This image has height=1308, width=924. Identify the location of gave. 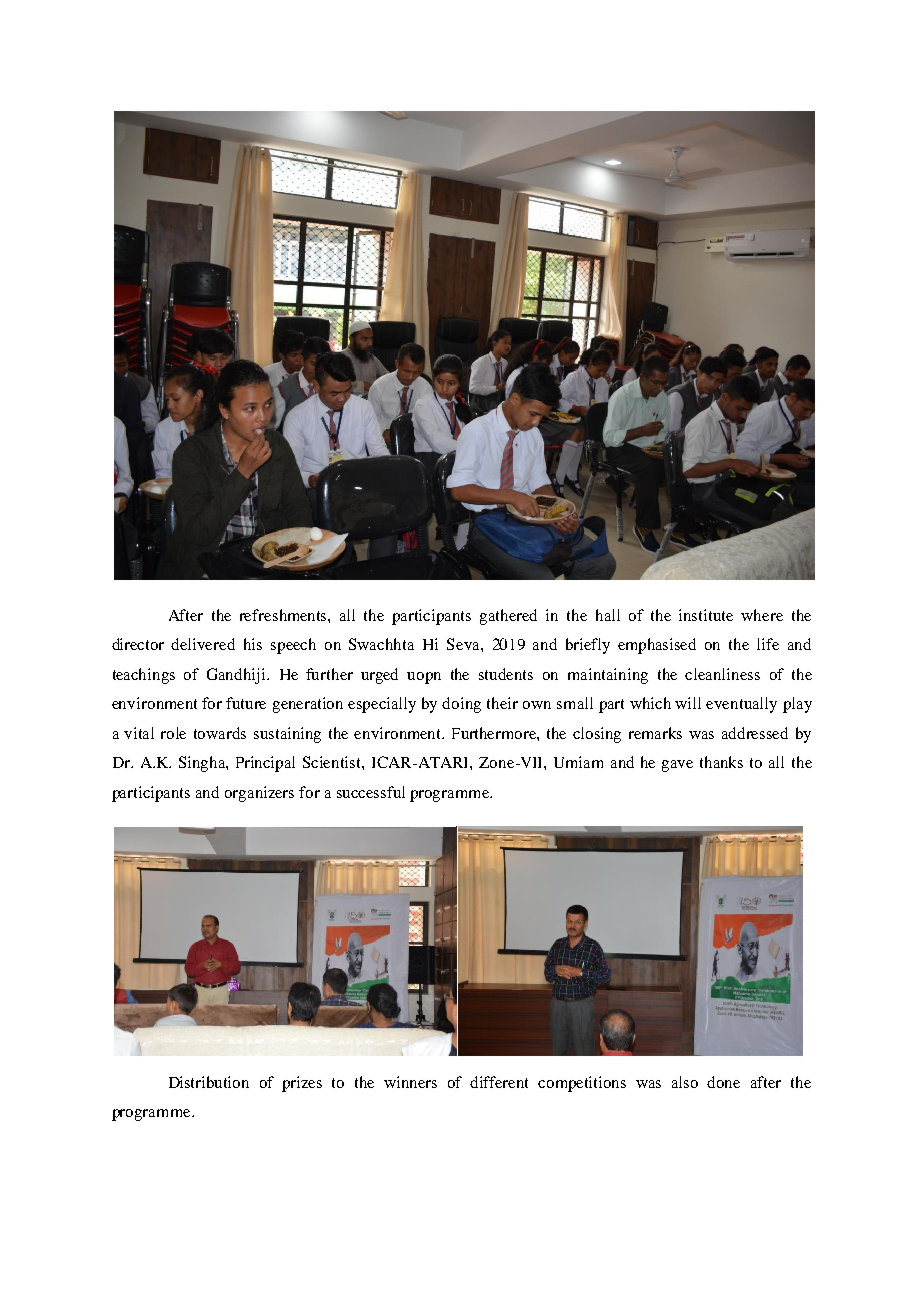
(677, 766).
